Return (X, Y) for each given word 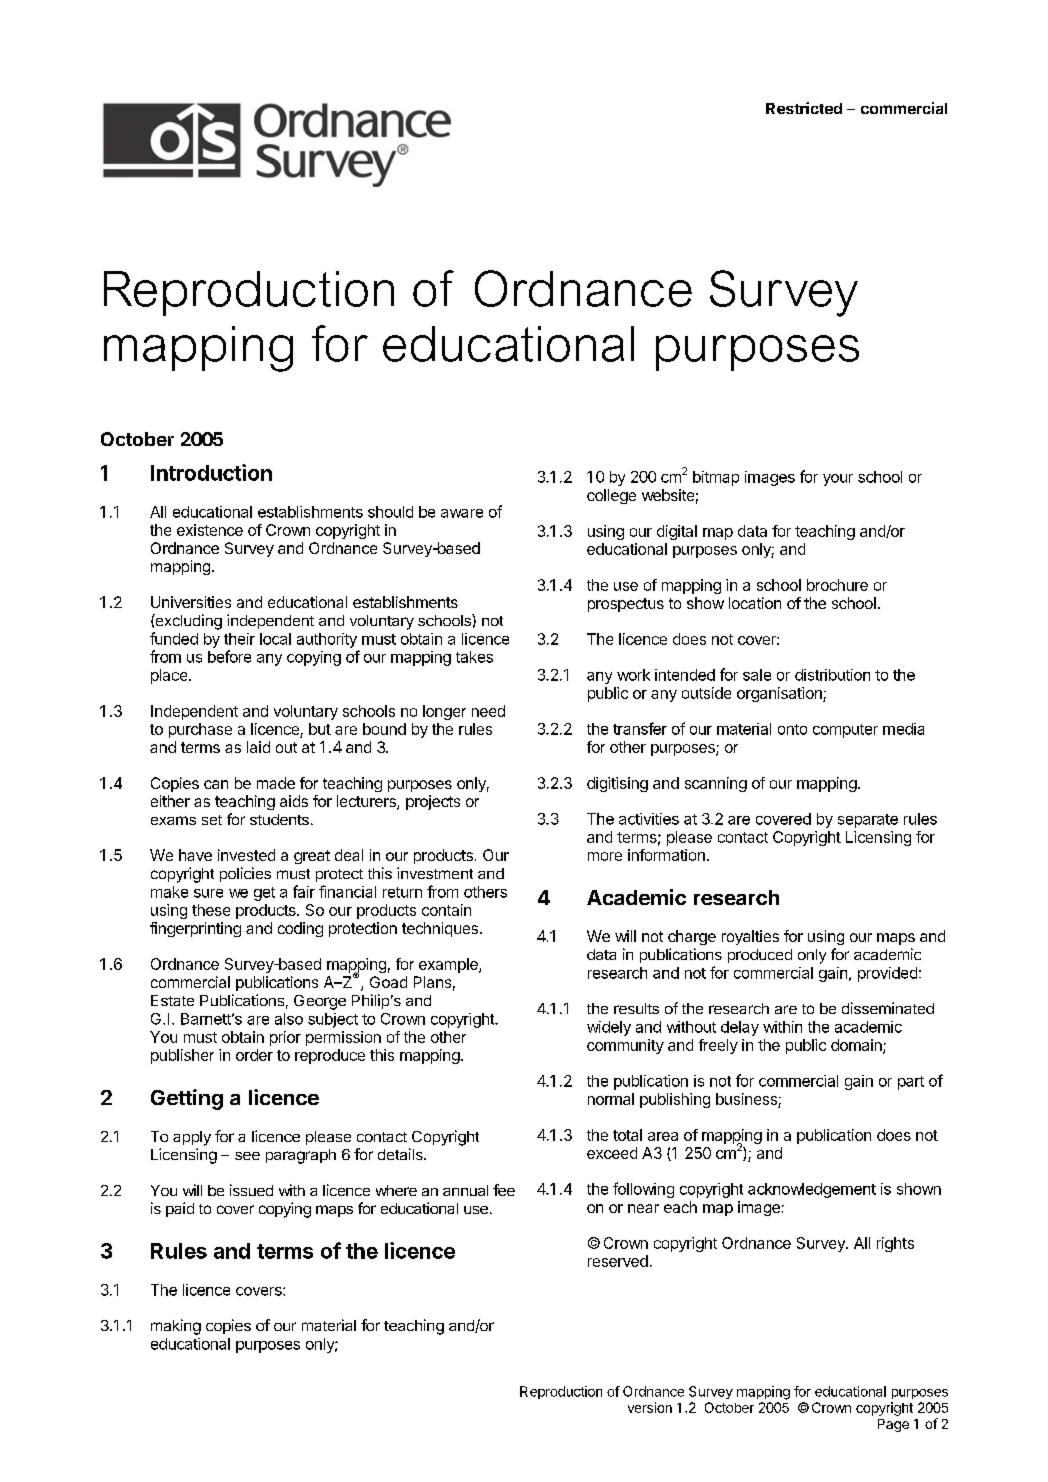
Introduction (211, 472)
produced (760, 956)
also (289, 1019)
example (449, 965)
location (755, 603)
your (838, 480)
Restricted (804, 108)
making (176, 1327)
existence (210, 530)
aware (462, 513)
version (650, 1407)
